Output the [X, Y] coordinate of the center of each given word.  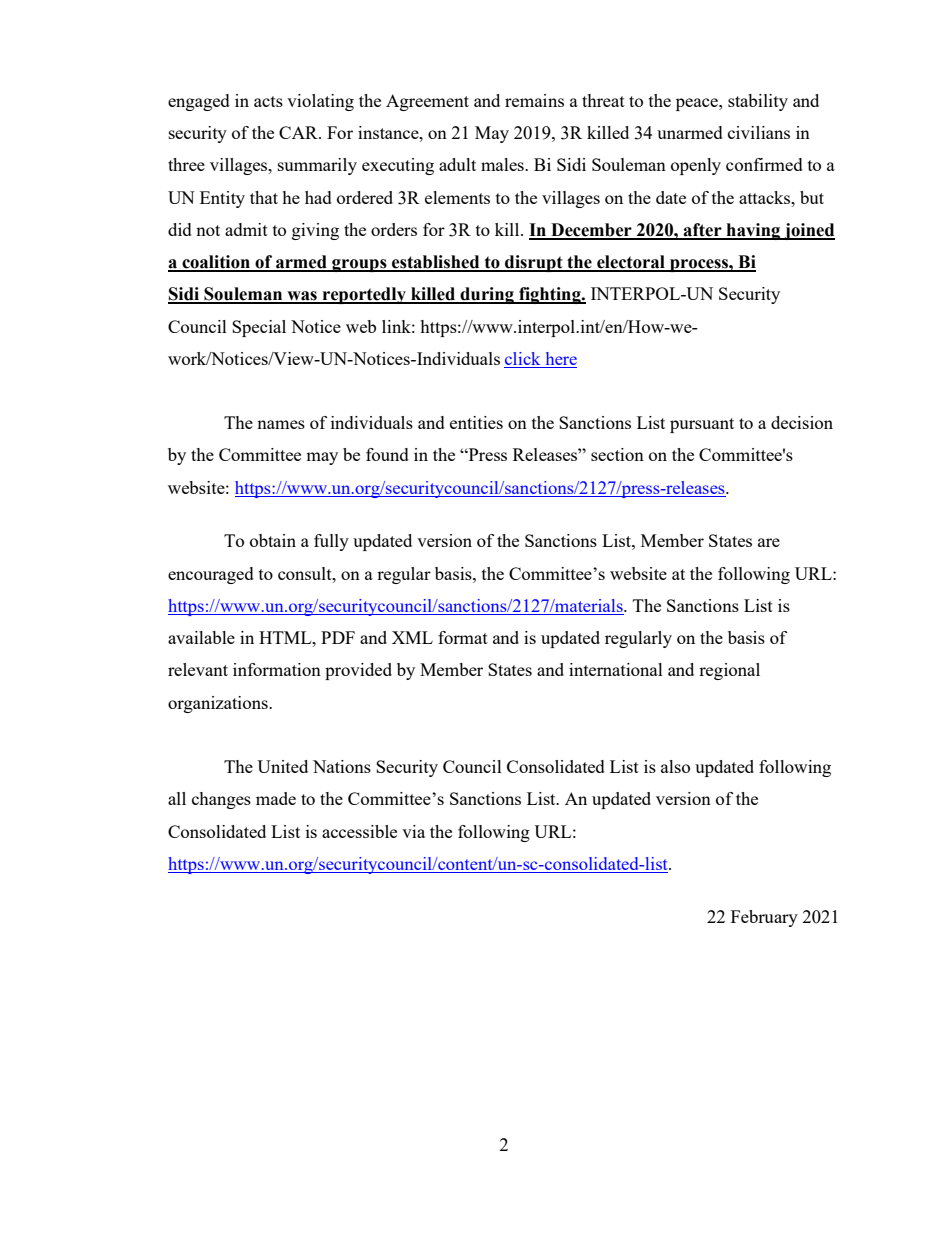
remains [534, 100]
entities [476, 422]
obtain [273, 540]
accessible [359, 831]
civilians [759, 132]
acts [268, 101]
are [769, 542]
